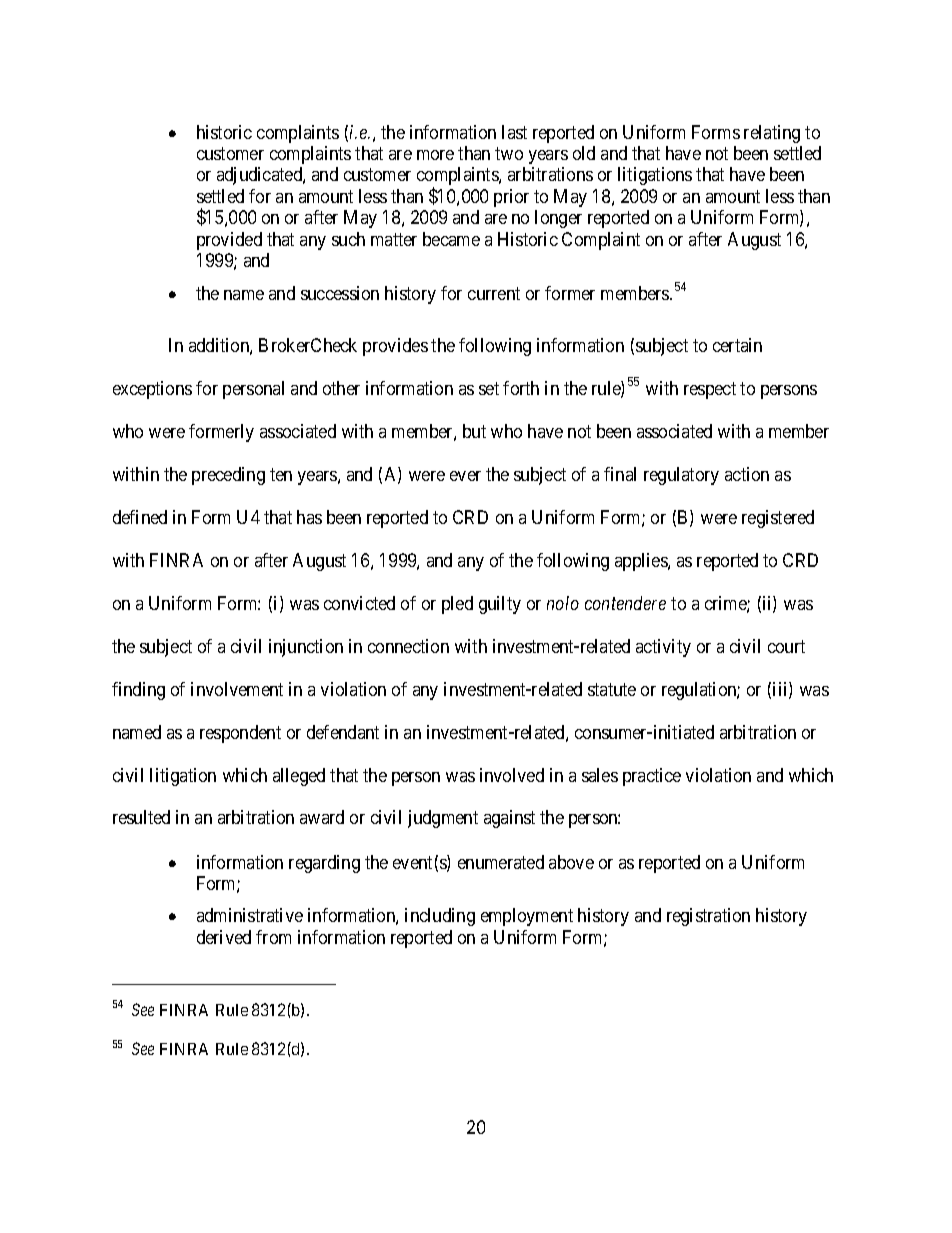 This screenshot has width=952, height=1233. Describe the element at coordinates (250, 915) in the screenshot. I see `administrative` at that location.
